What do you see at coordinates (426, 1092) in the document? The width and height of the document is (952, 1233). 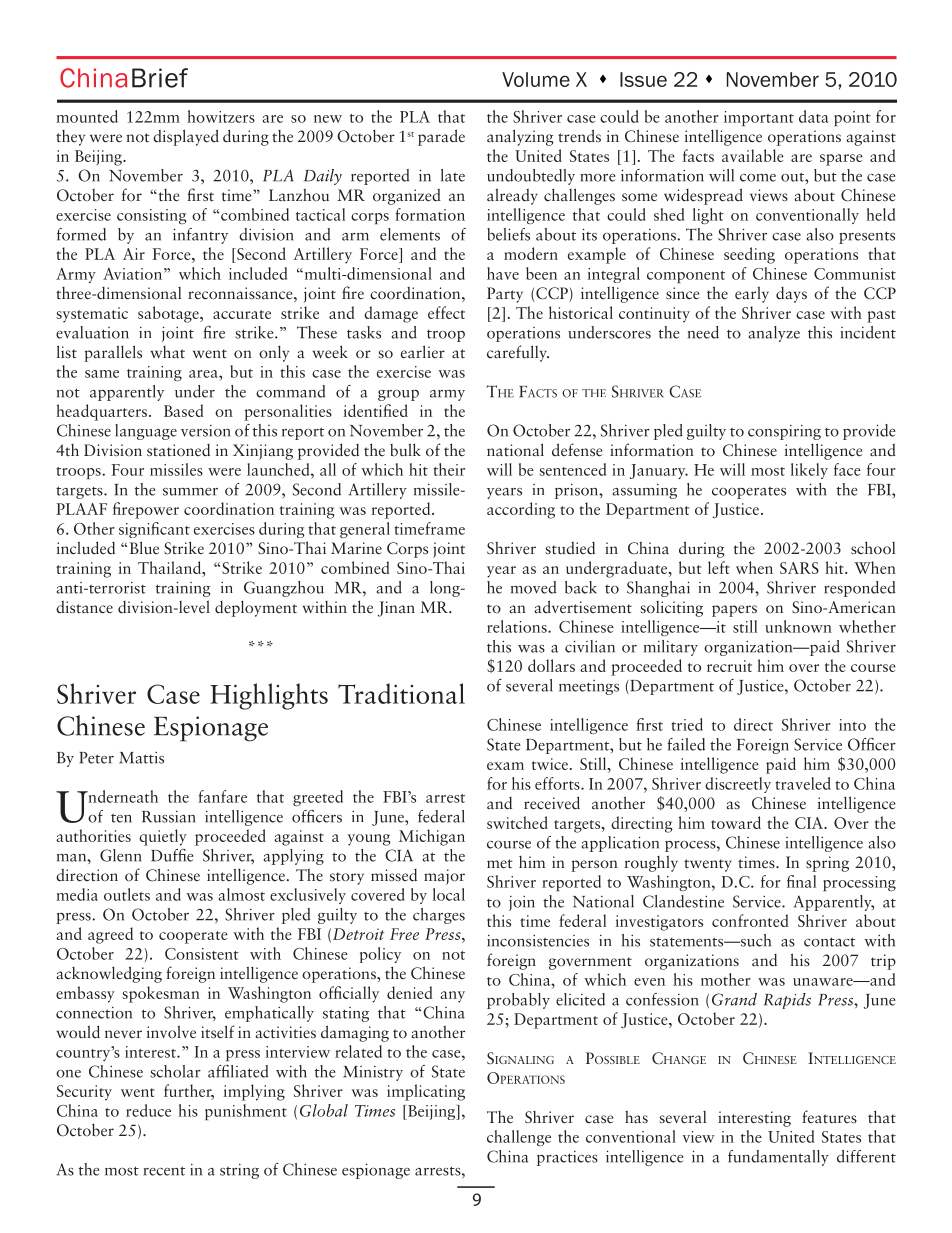 I see `implicating` at bounding box center [426, 1092].
